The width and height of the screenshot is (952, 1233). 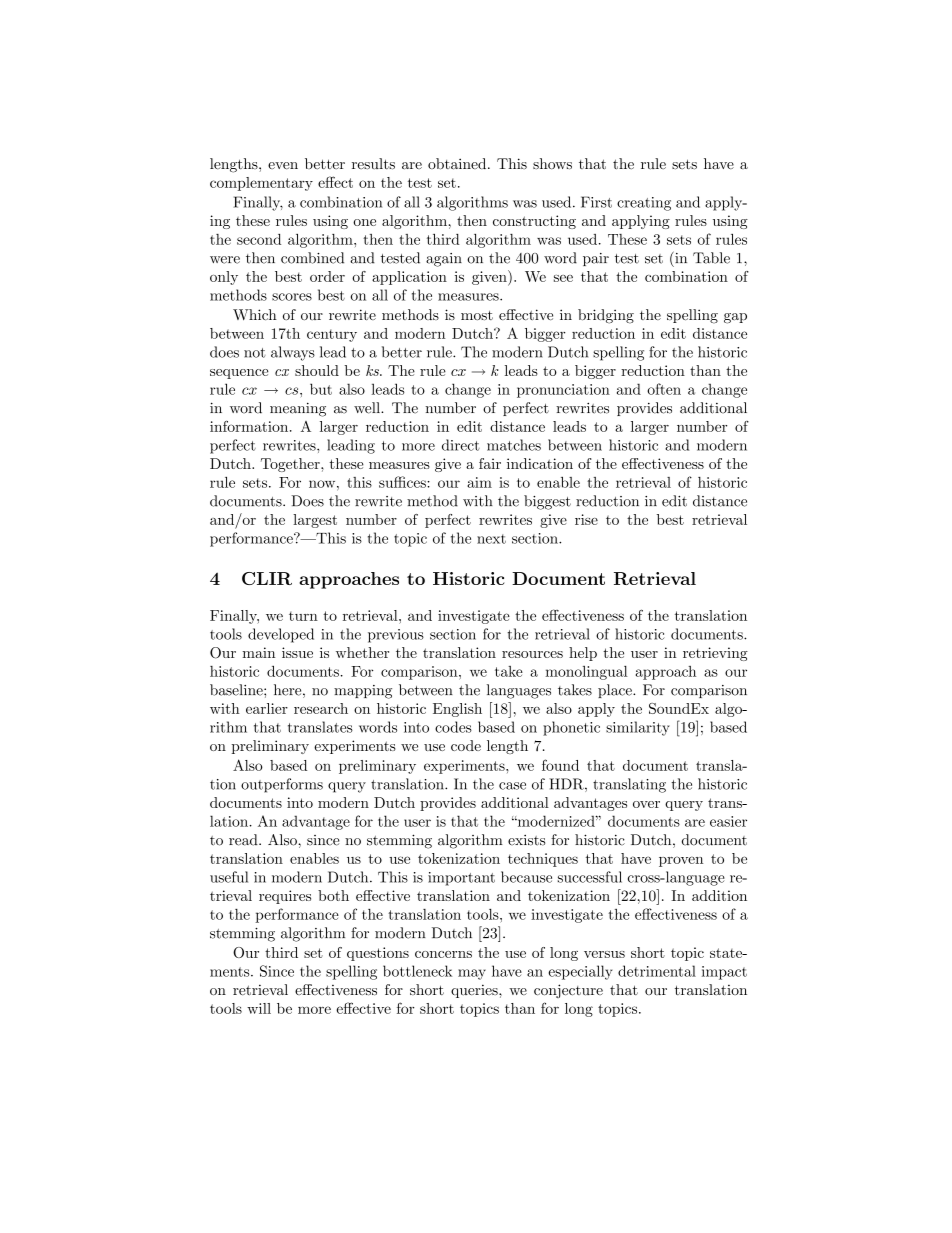 I want to click on Together, so click(x=291, y=465).
